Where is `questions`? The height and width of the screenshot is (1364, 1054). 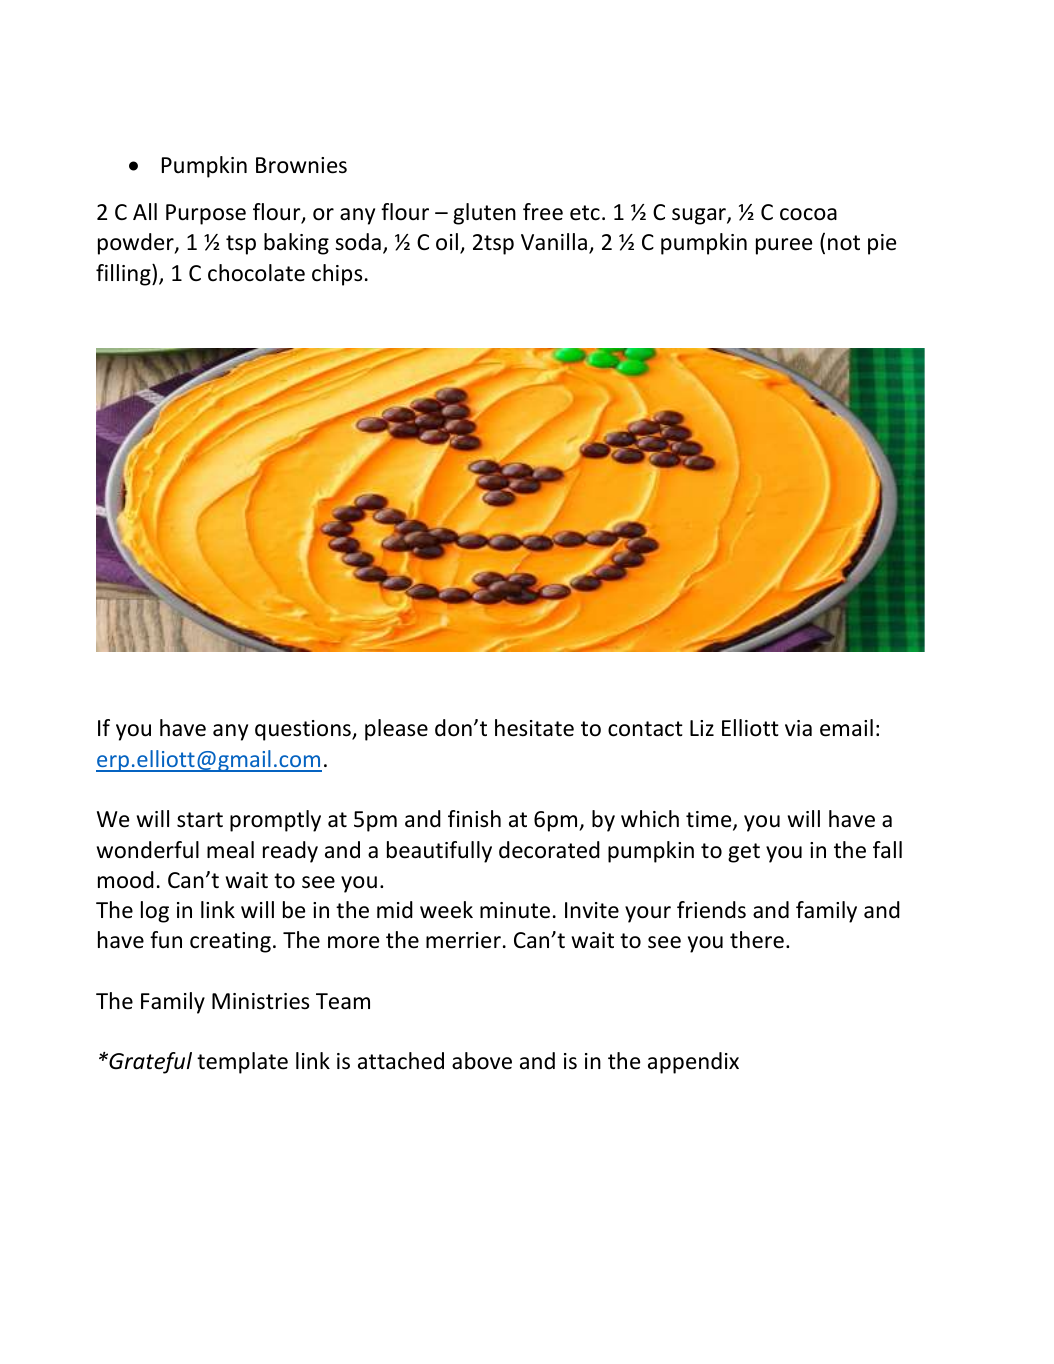
questions is located at coordinates (304, 730).
